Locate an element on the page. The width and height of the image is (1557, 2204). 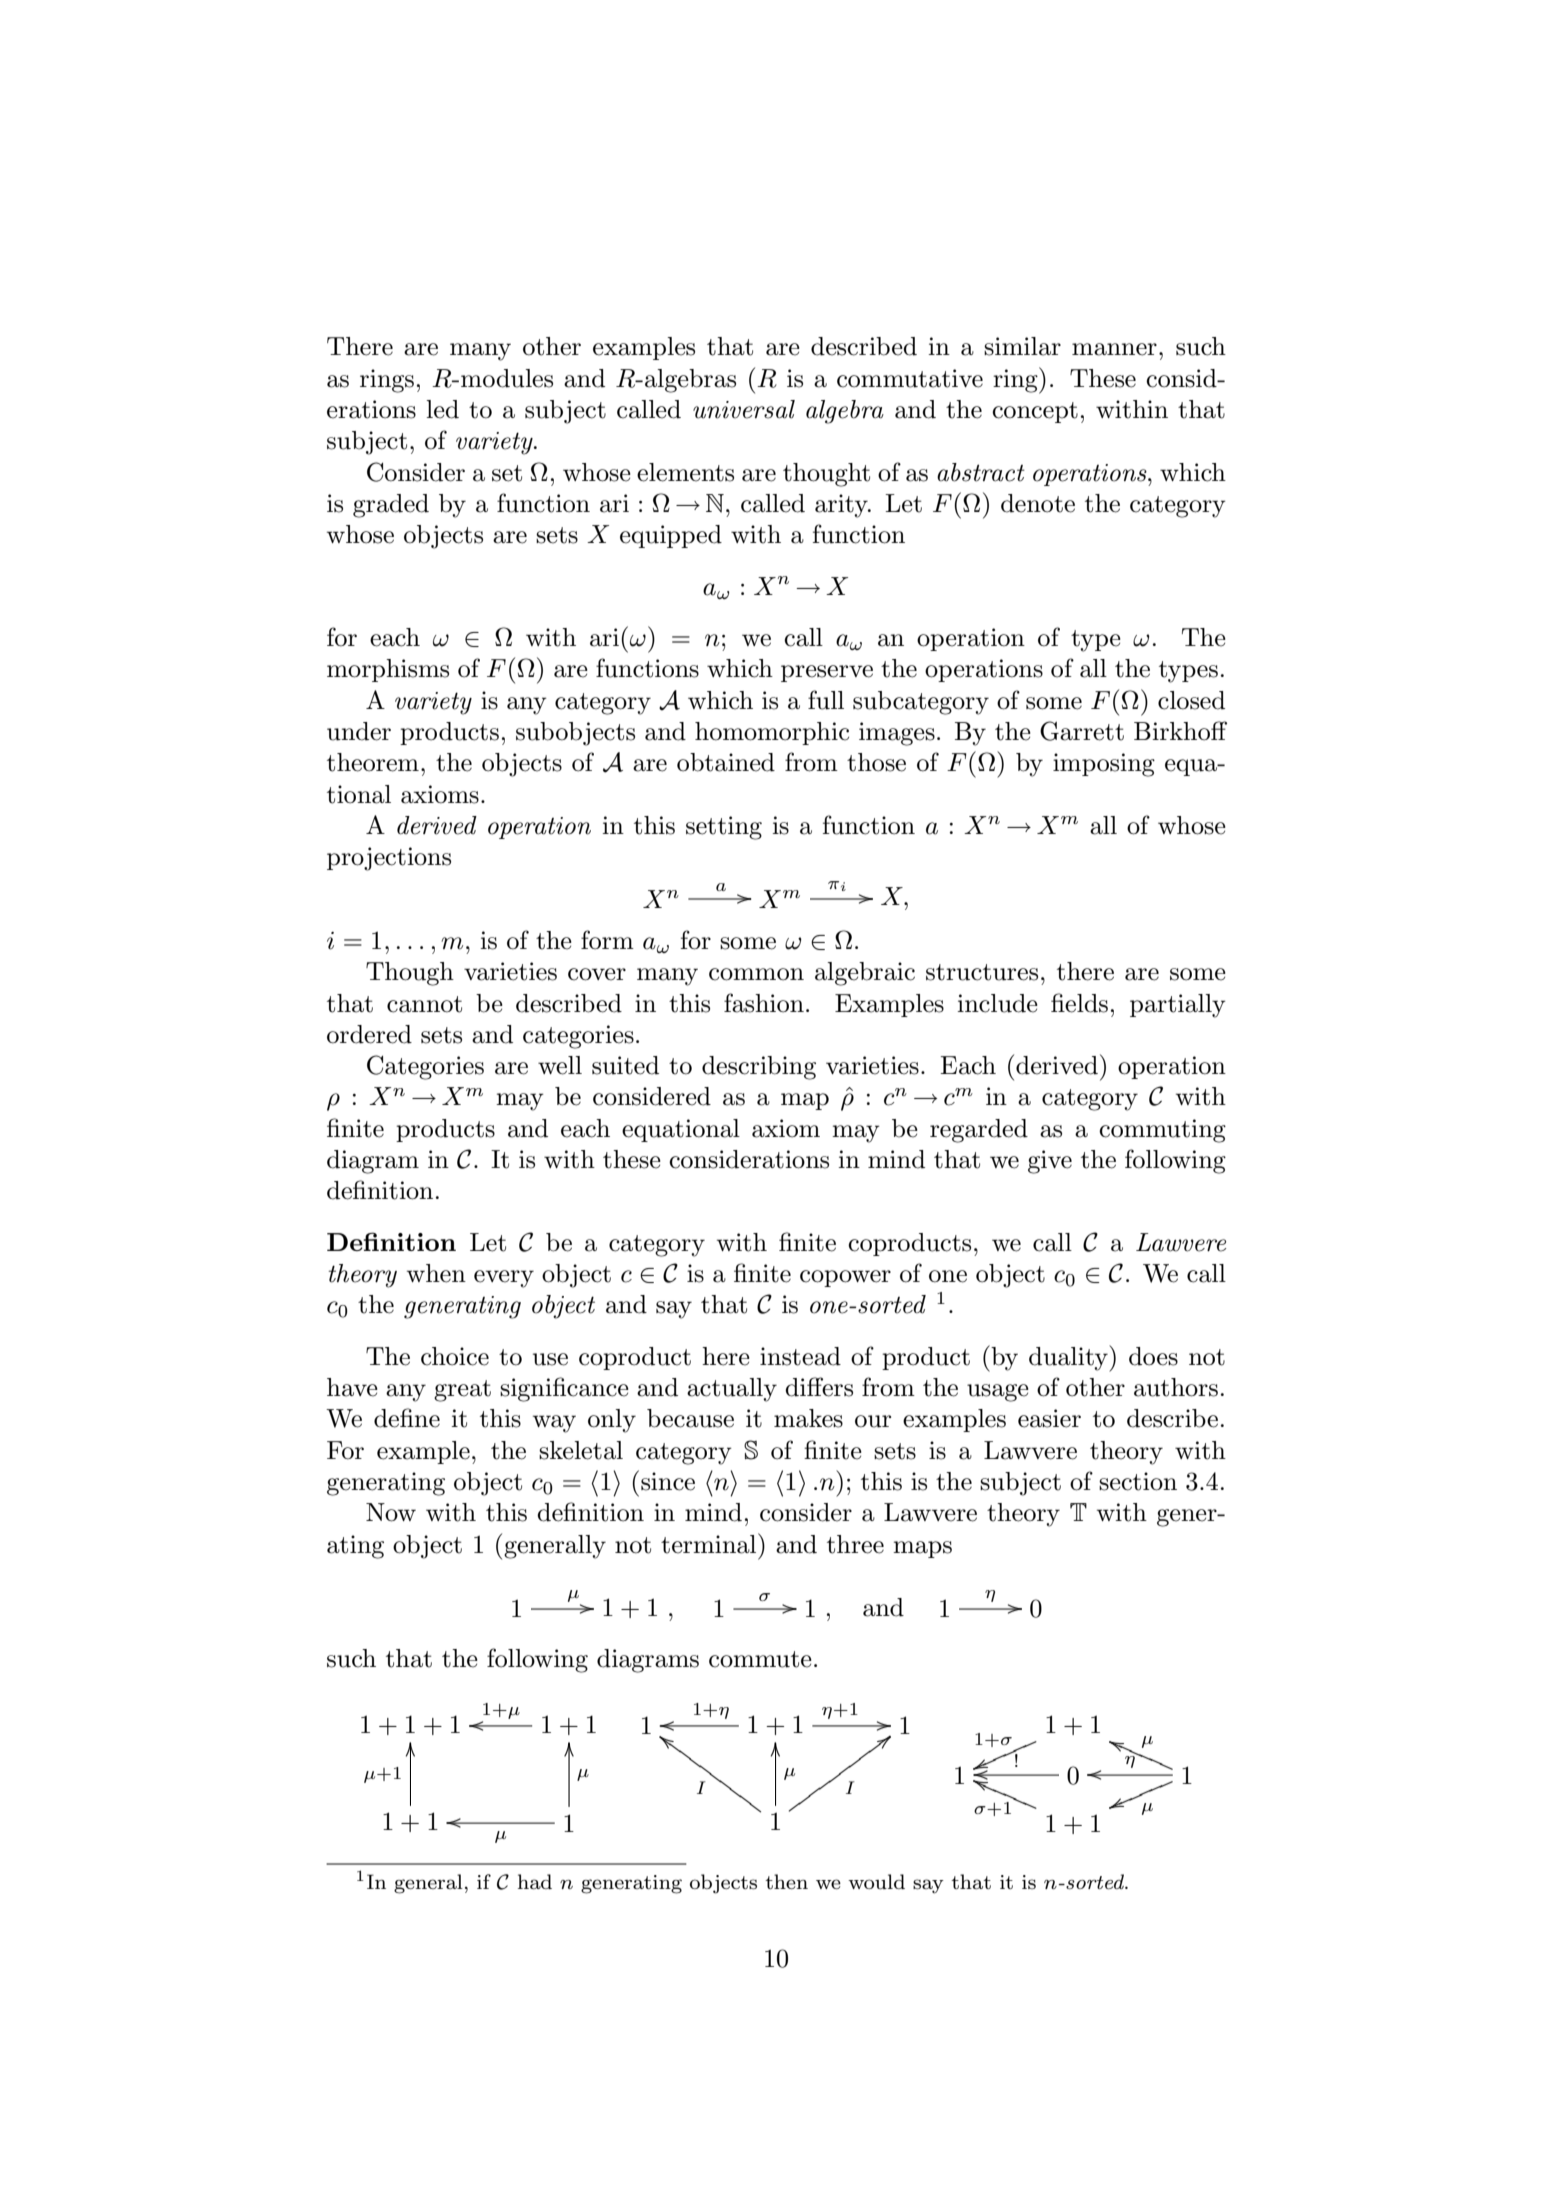
fields is located at coordinates (1079, 1003).
